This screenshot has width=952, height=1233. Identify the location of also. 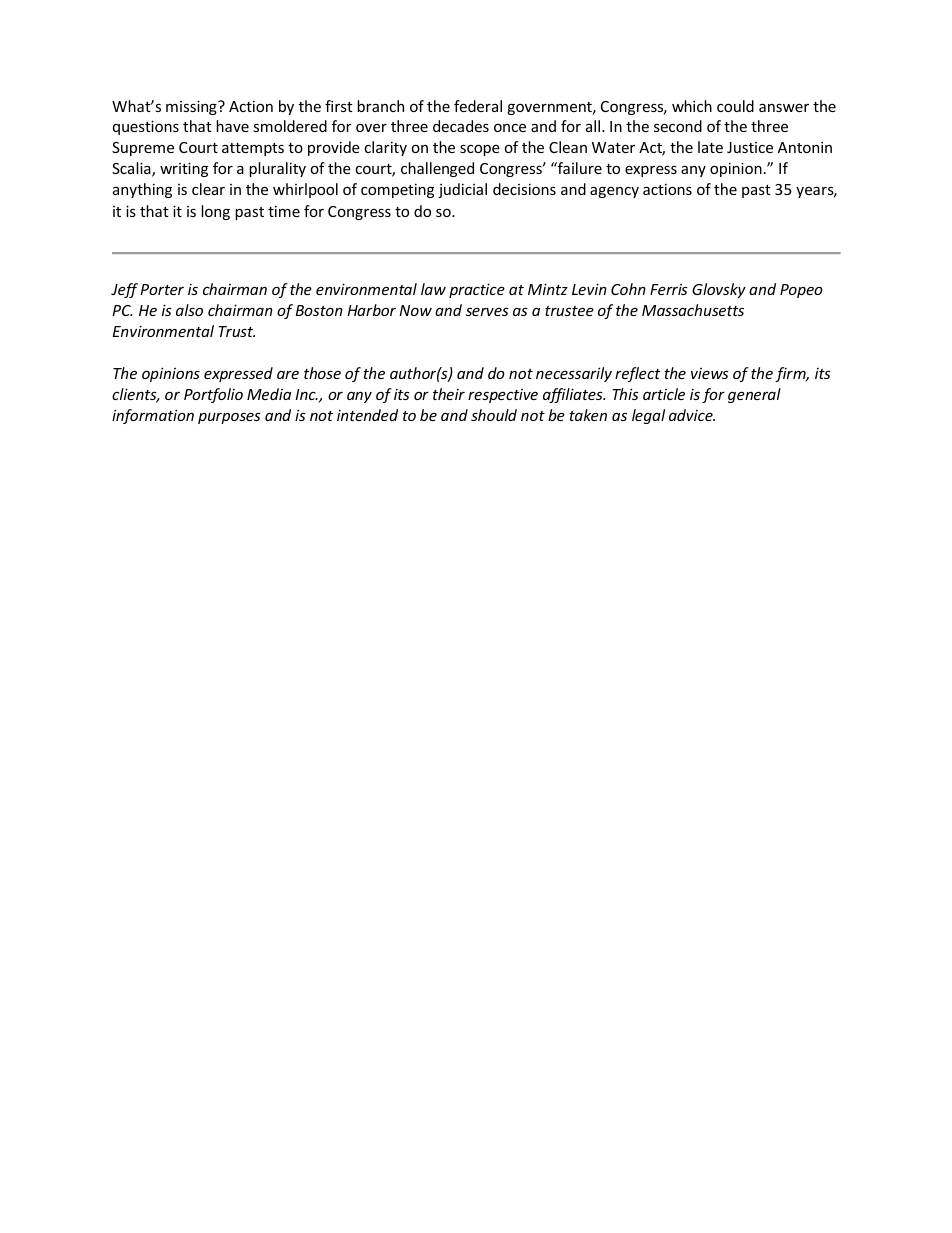
(189, 310).
